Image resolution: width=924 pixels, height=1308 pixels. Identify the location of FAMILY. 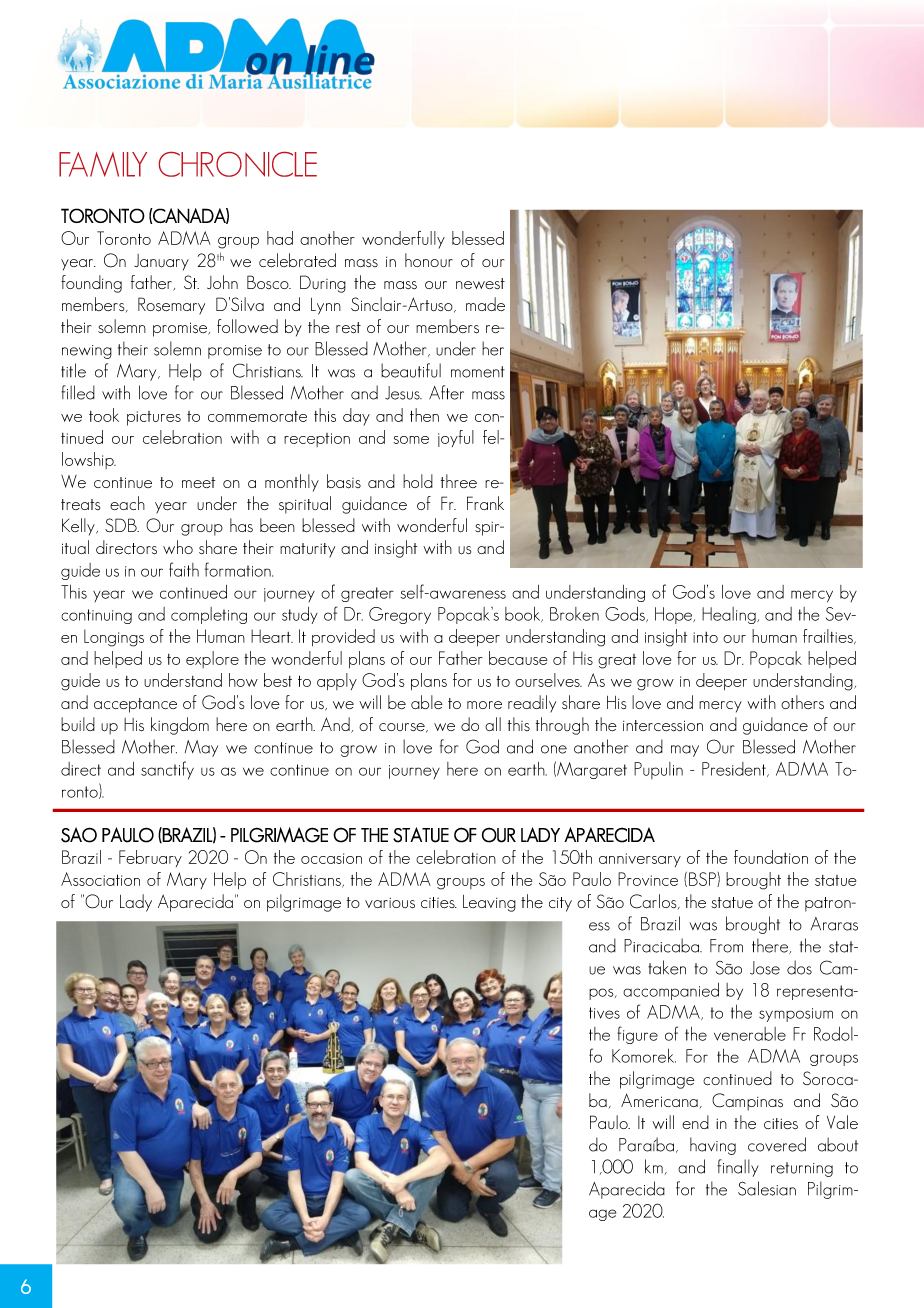
(103, 164).
